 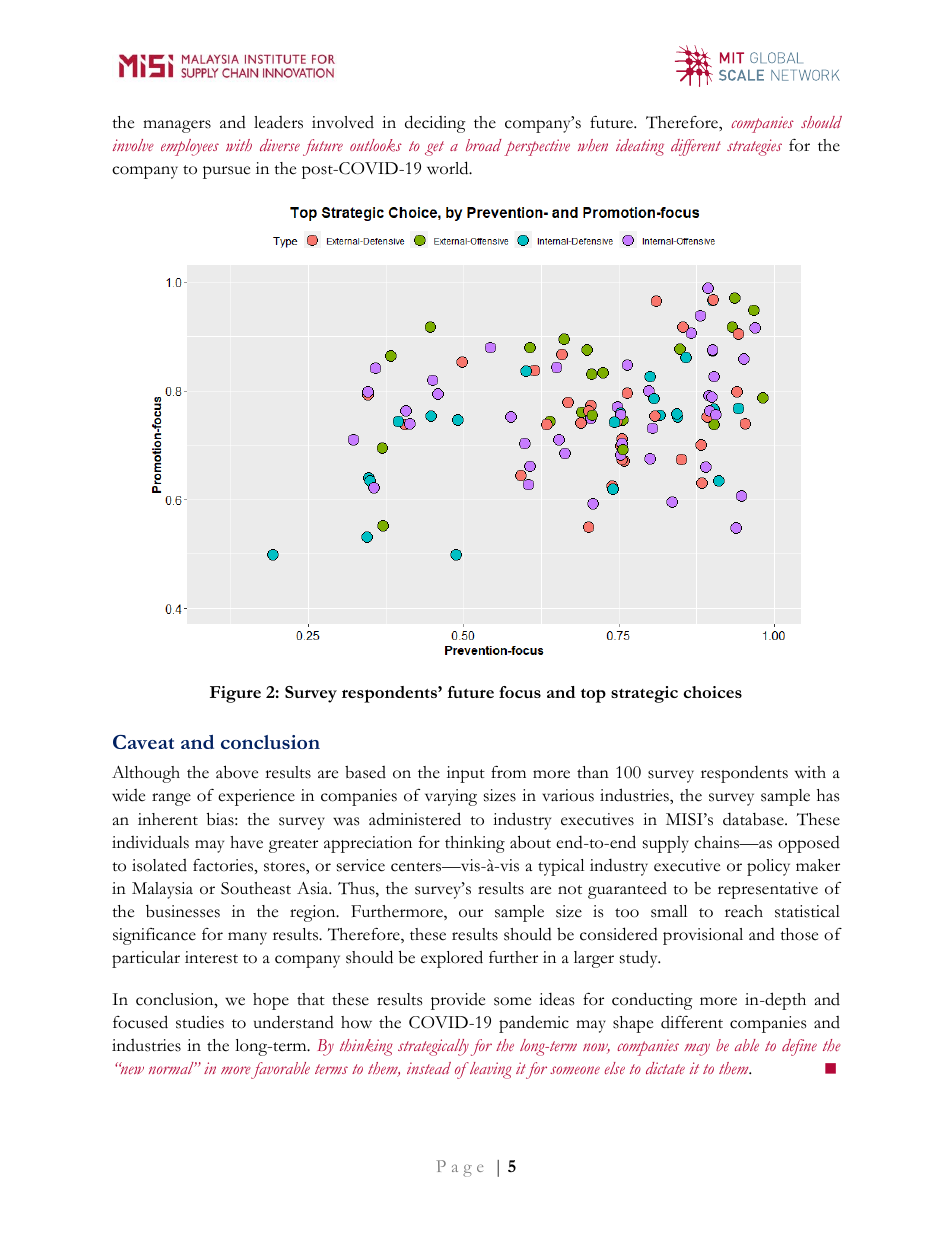 What do you see at coordinates (754, 819) in the document?
I see `database` at bounding box center [754, 819].
